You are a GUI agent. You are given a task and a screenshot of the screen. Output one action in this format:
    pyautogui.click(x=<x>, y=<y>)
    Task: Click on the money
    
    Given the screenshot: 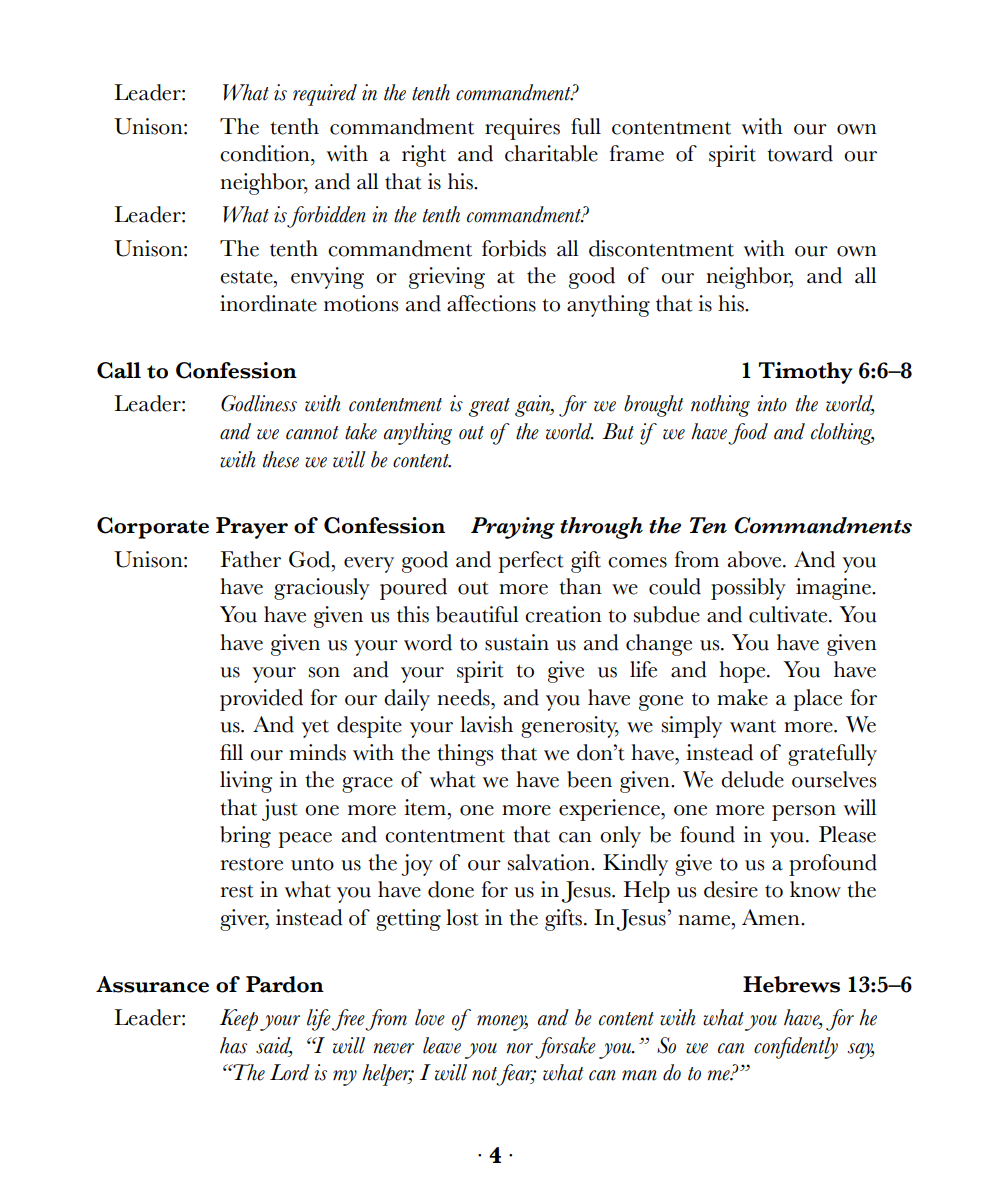 What is the action you would take?
    pyautogui.click(x=502, y=1023)
